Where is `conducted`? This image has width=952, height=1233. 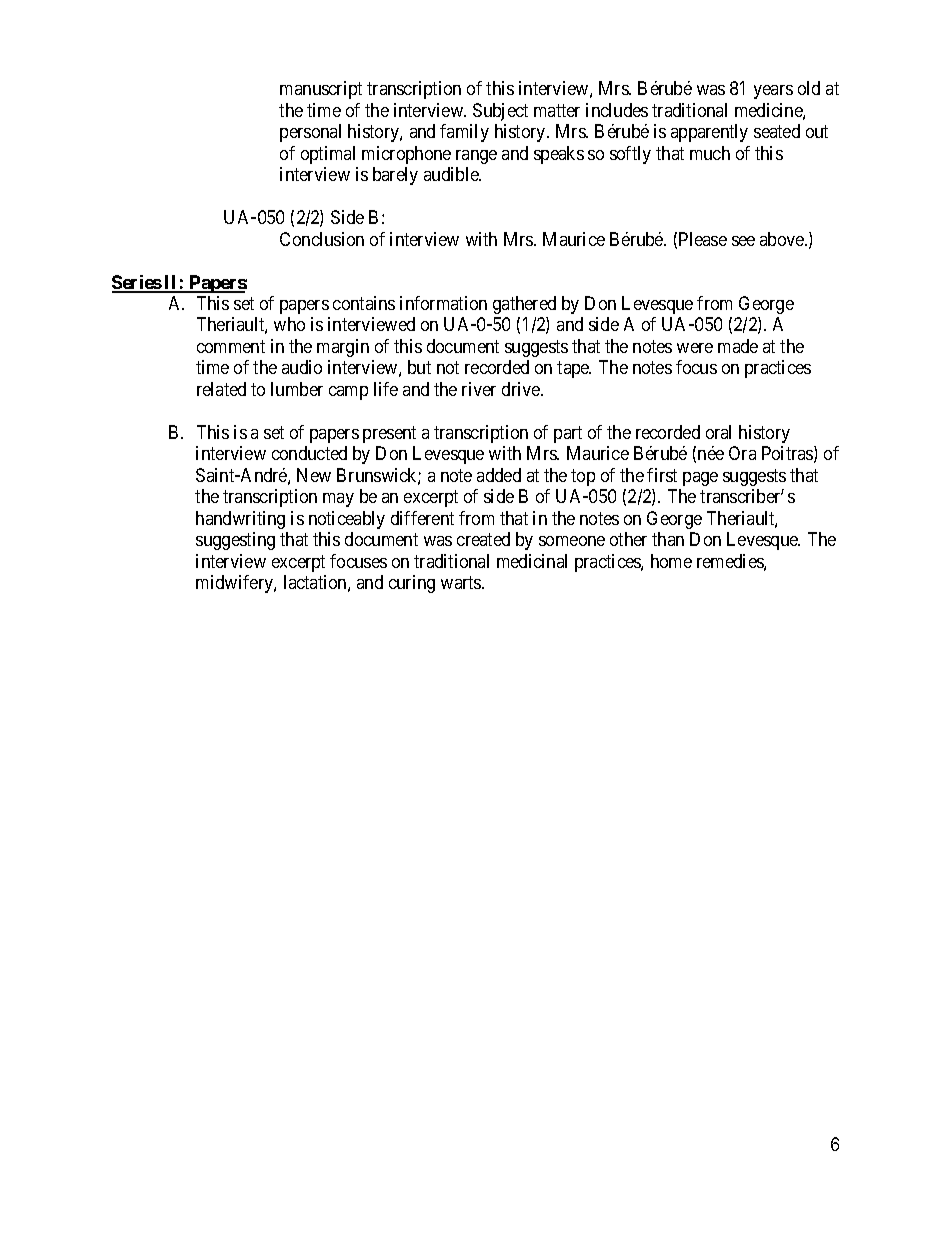 conducted is located at coordinates (309, 453).
